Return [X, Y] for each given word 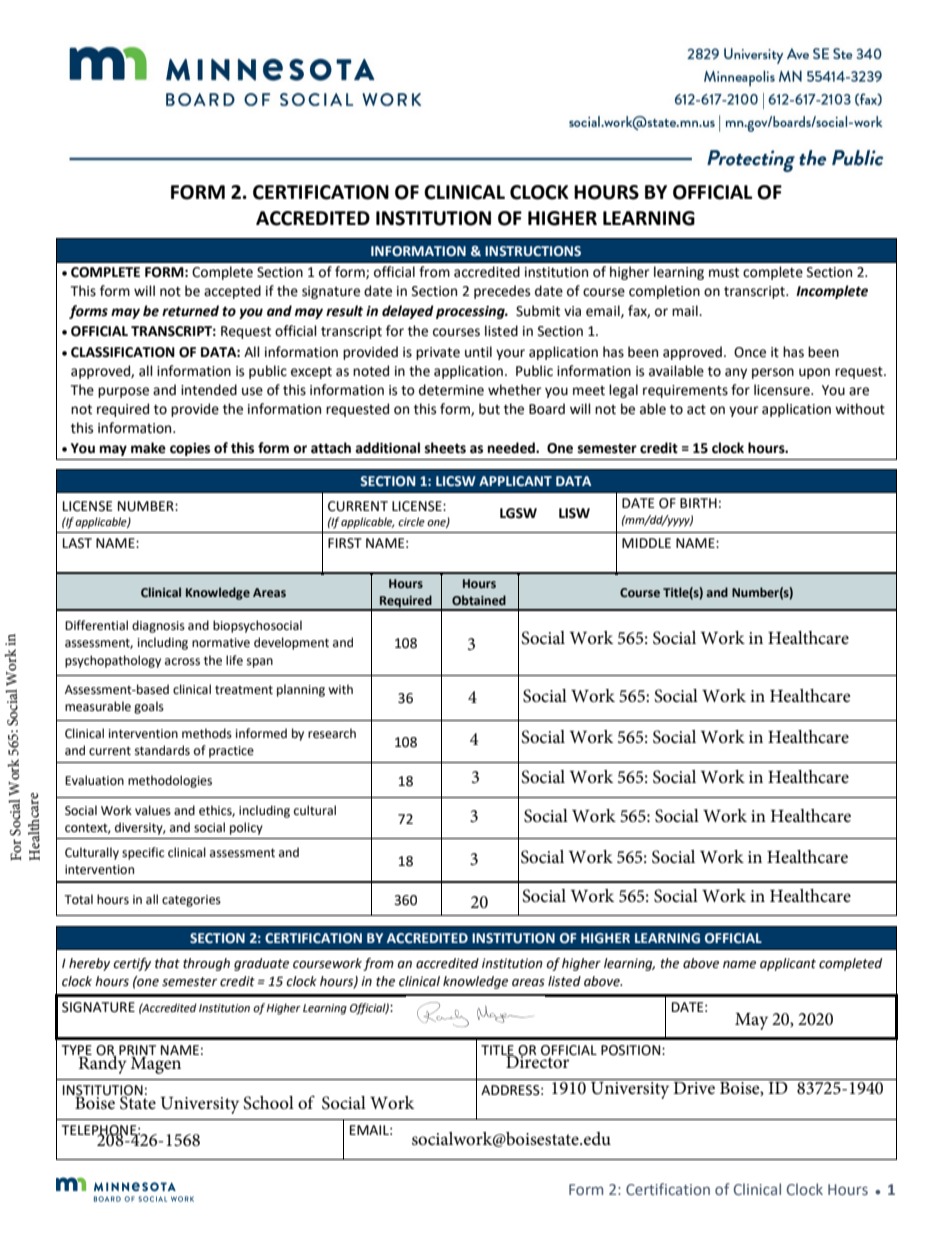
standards [162, 750]
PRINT [137, 1050]
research [332, 733]
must [724, 273]
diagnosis [158, 626]
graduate [261, 964]
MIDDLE [646, 543]
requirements [685, 391]
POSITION [632, 1050]
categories [191, 901]
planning [301, 690]
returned [190, 311]
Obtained [479, 600]
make [148, 448]
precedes [502, 292]
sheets [445, 448]
